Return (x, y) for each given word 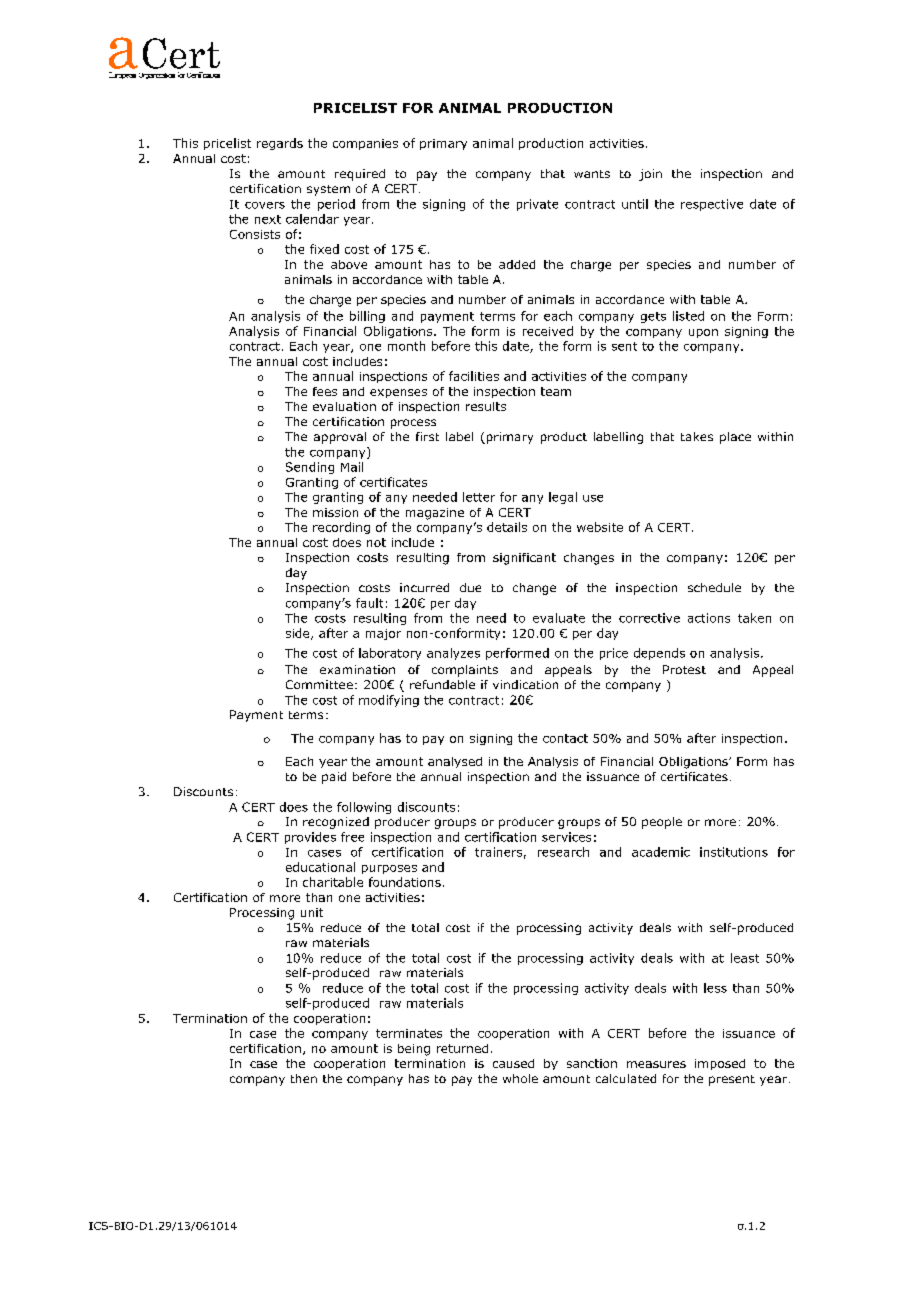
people (662, 823)
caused (513, 1063)
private (537, 205)
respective (712, 205)
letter (479, 497)
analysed (455, 762)
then (304, 1078)
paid (334, 778)
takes (697, 436)
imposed (720, 1064)
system (328, 190)
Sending (310, 468)
